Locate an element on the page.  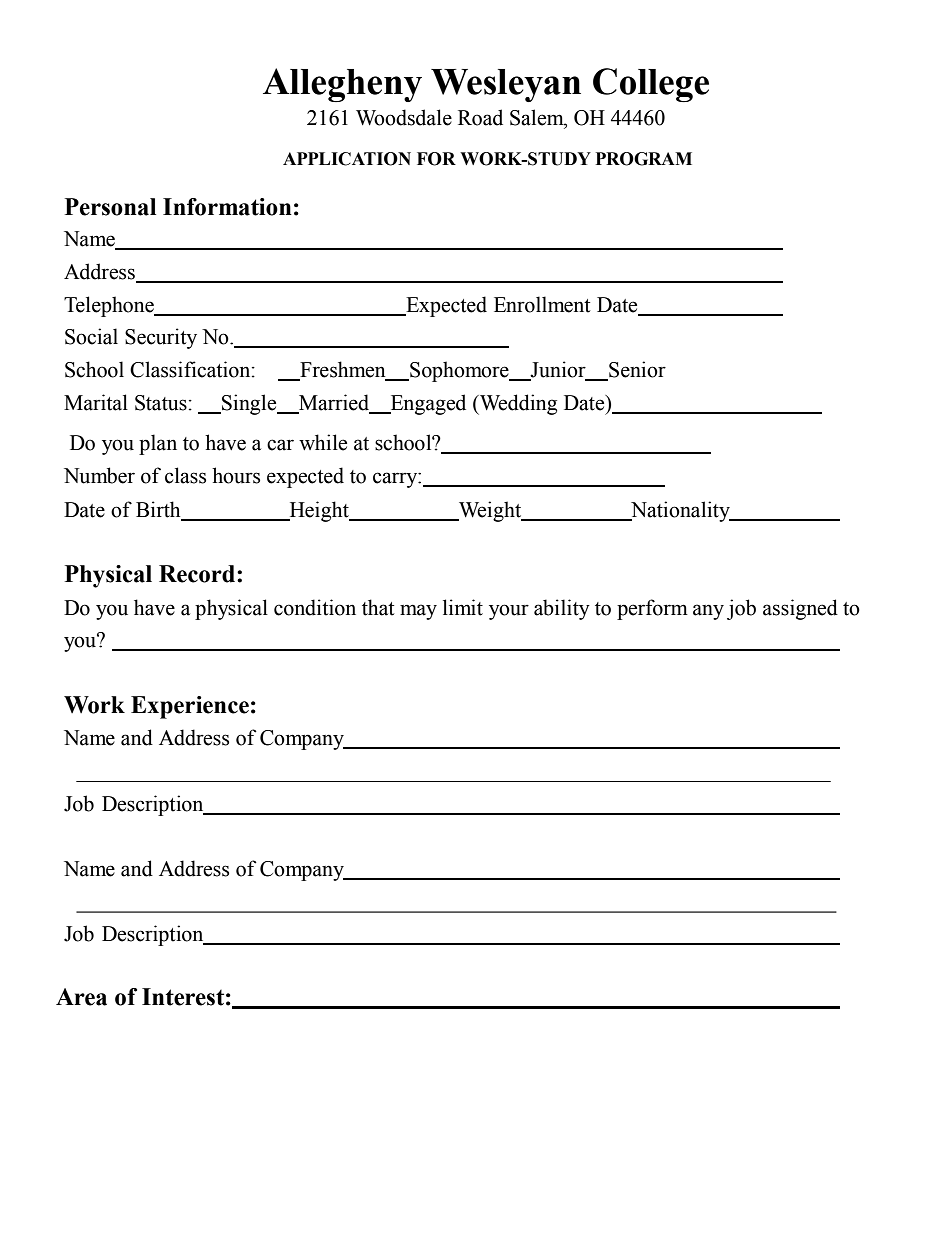
Interest is located at coordinates (183, 997).
